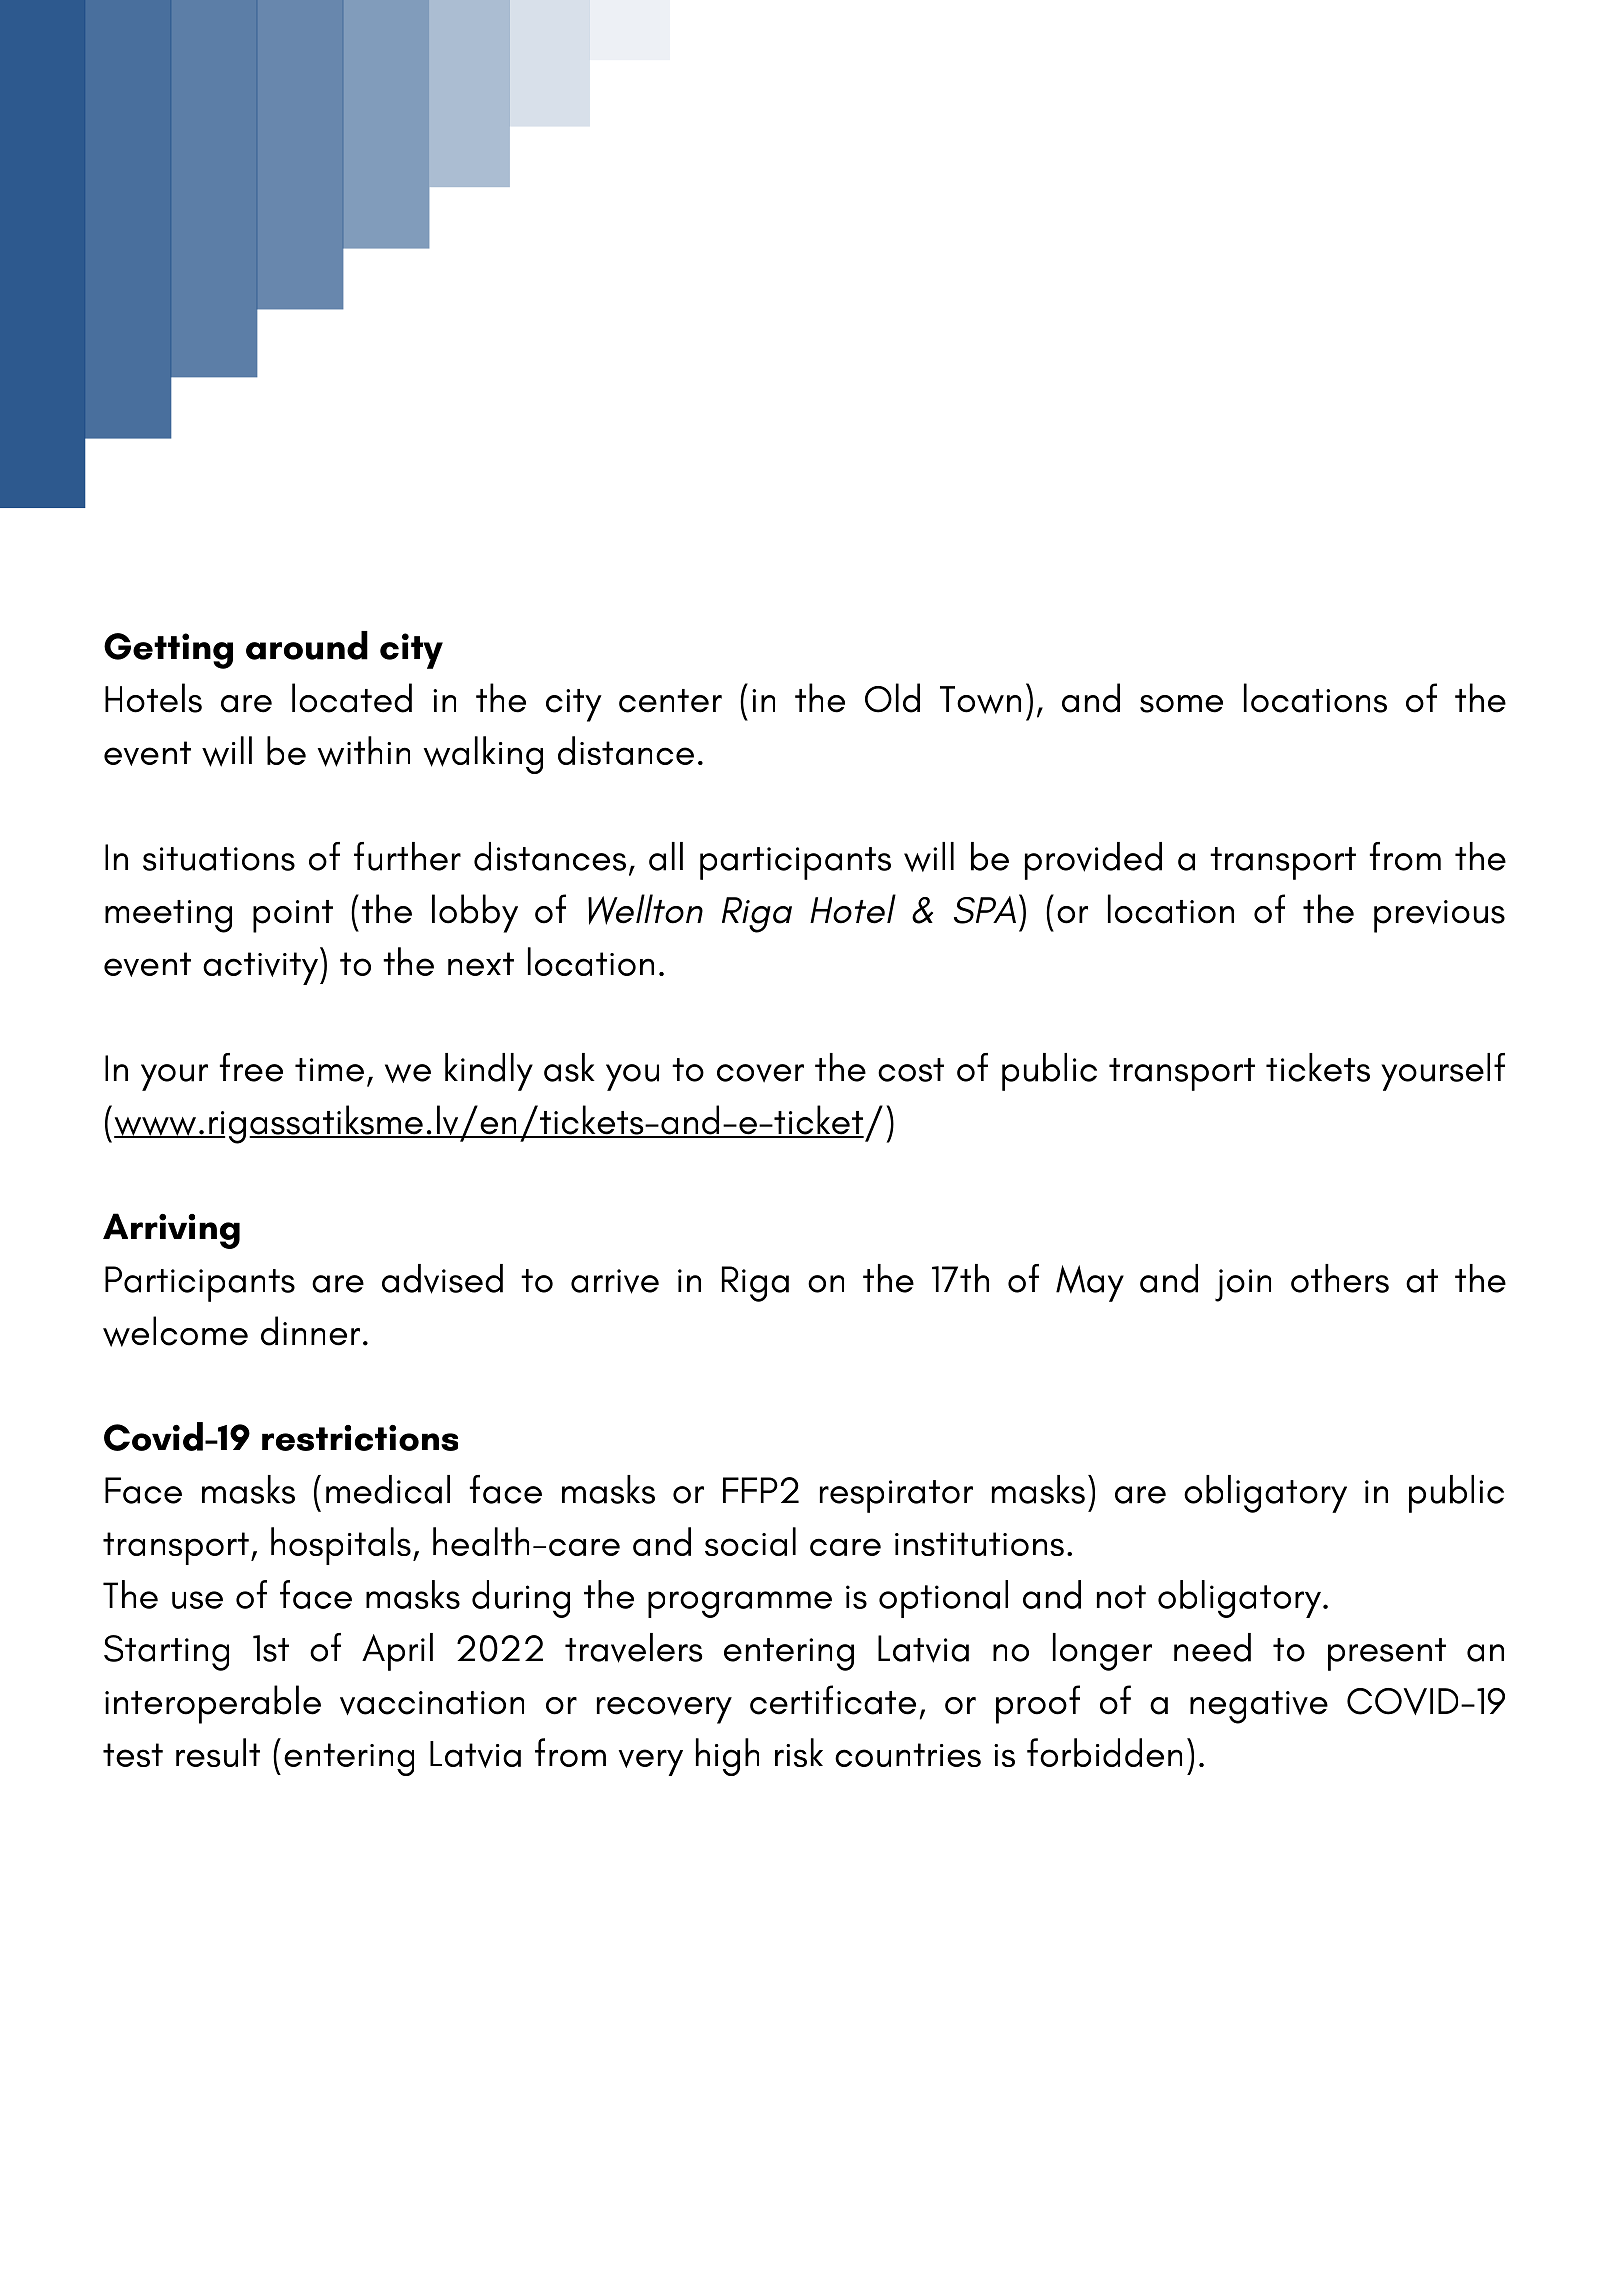  What do you see at coordinates (1340, 1278) in the screenshot?
I see `others` at bounding box center [1340, 1278].
